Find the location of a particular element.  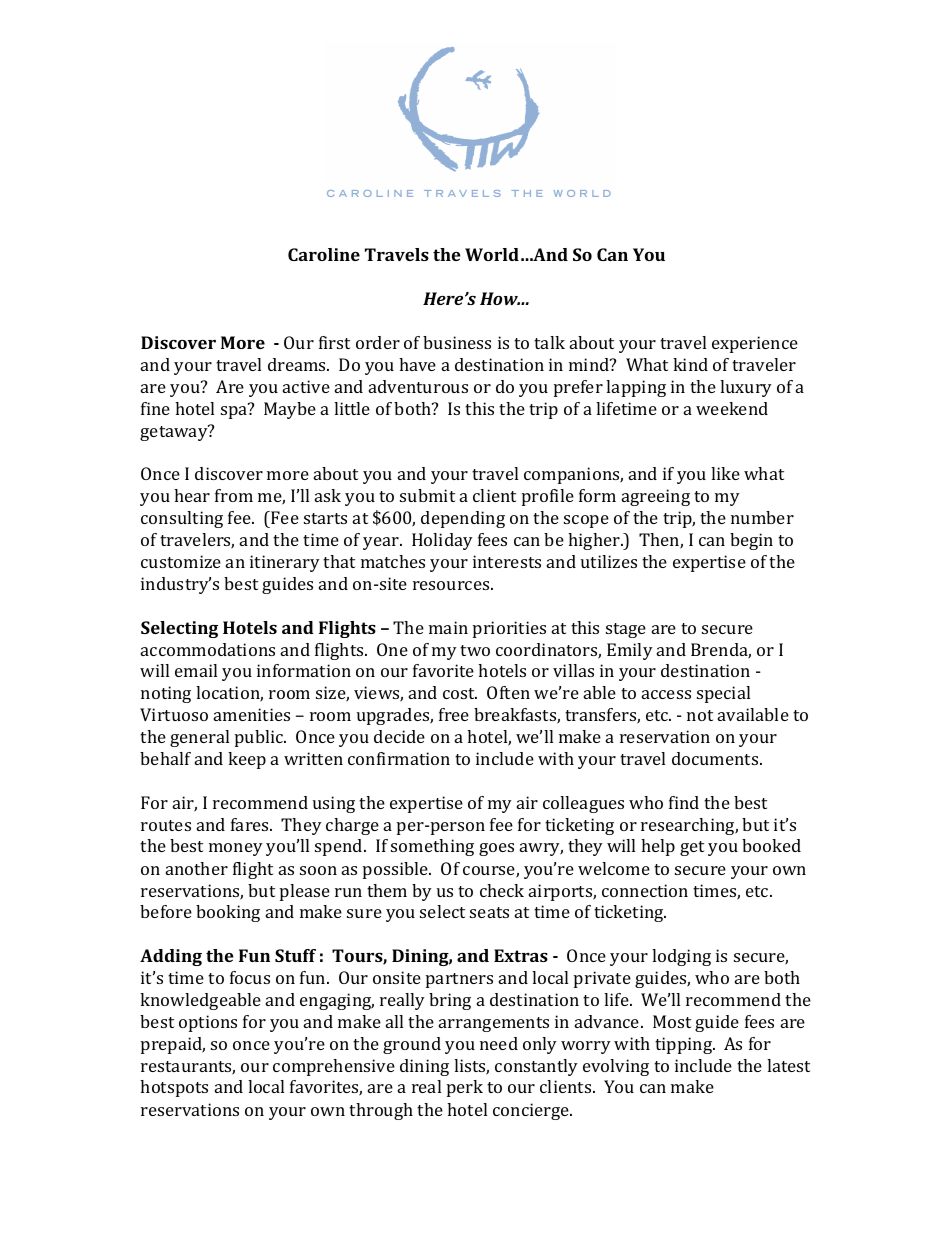

Caroline is located at coordinates (324, 254).
